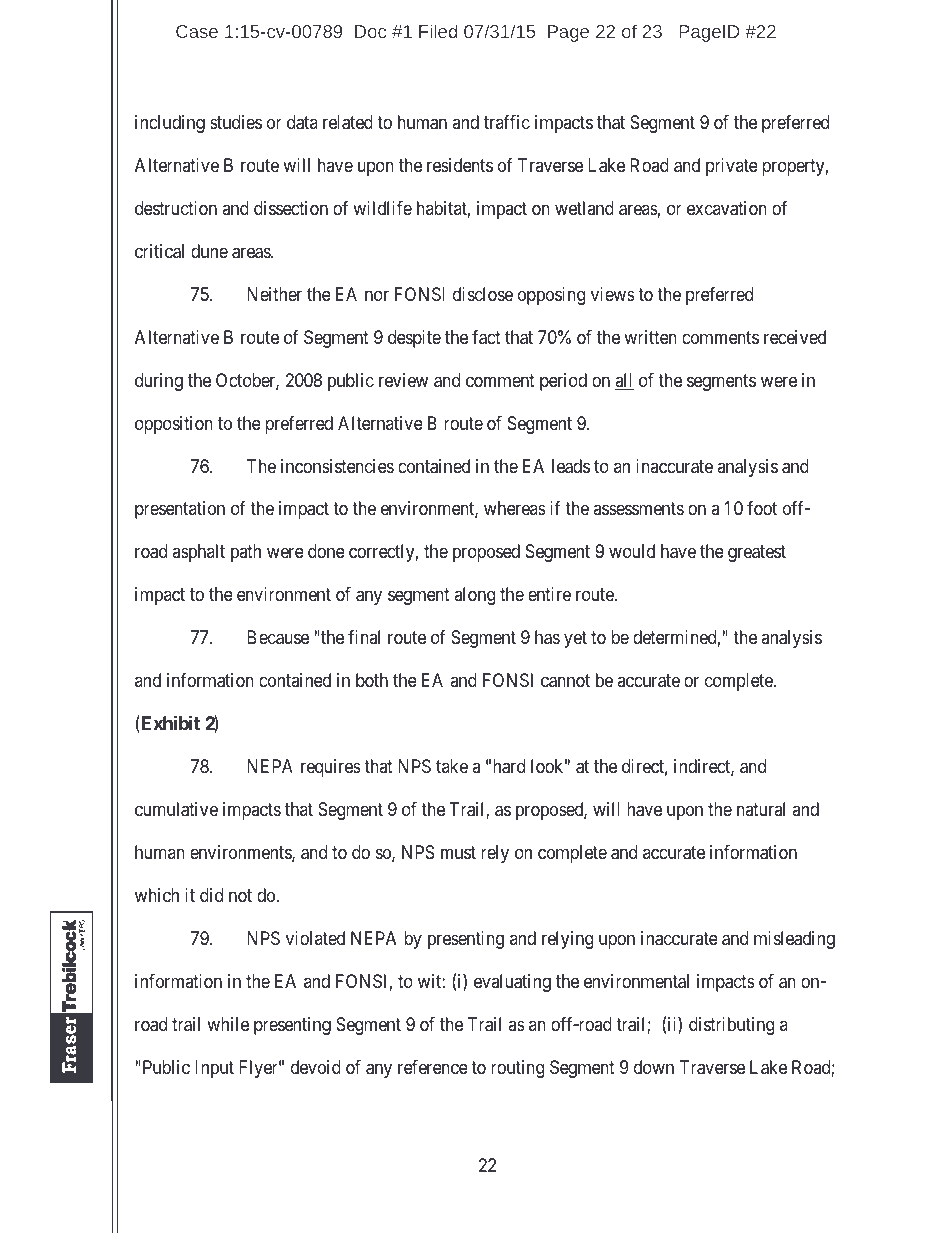  What do you see at coordinates (197, 31) in the page?
I see `Case` at bounding box center [197, 31].
